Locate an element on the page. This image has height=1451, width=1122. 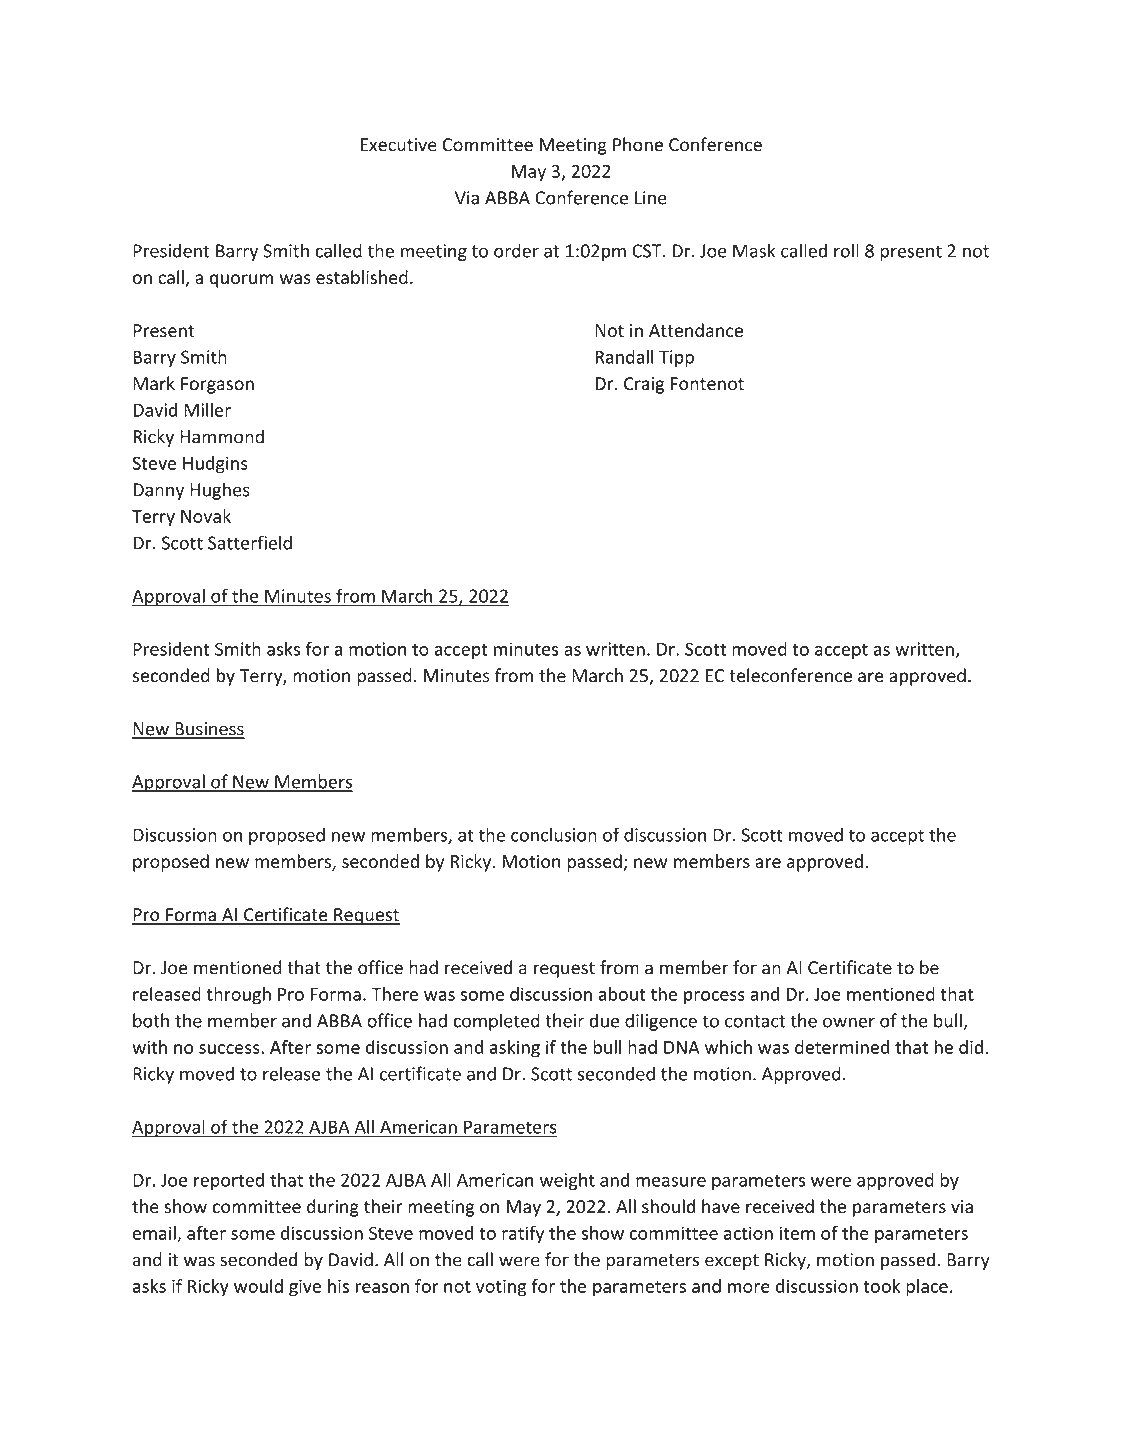
through is located at coordinates (238, 996).
